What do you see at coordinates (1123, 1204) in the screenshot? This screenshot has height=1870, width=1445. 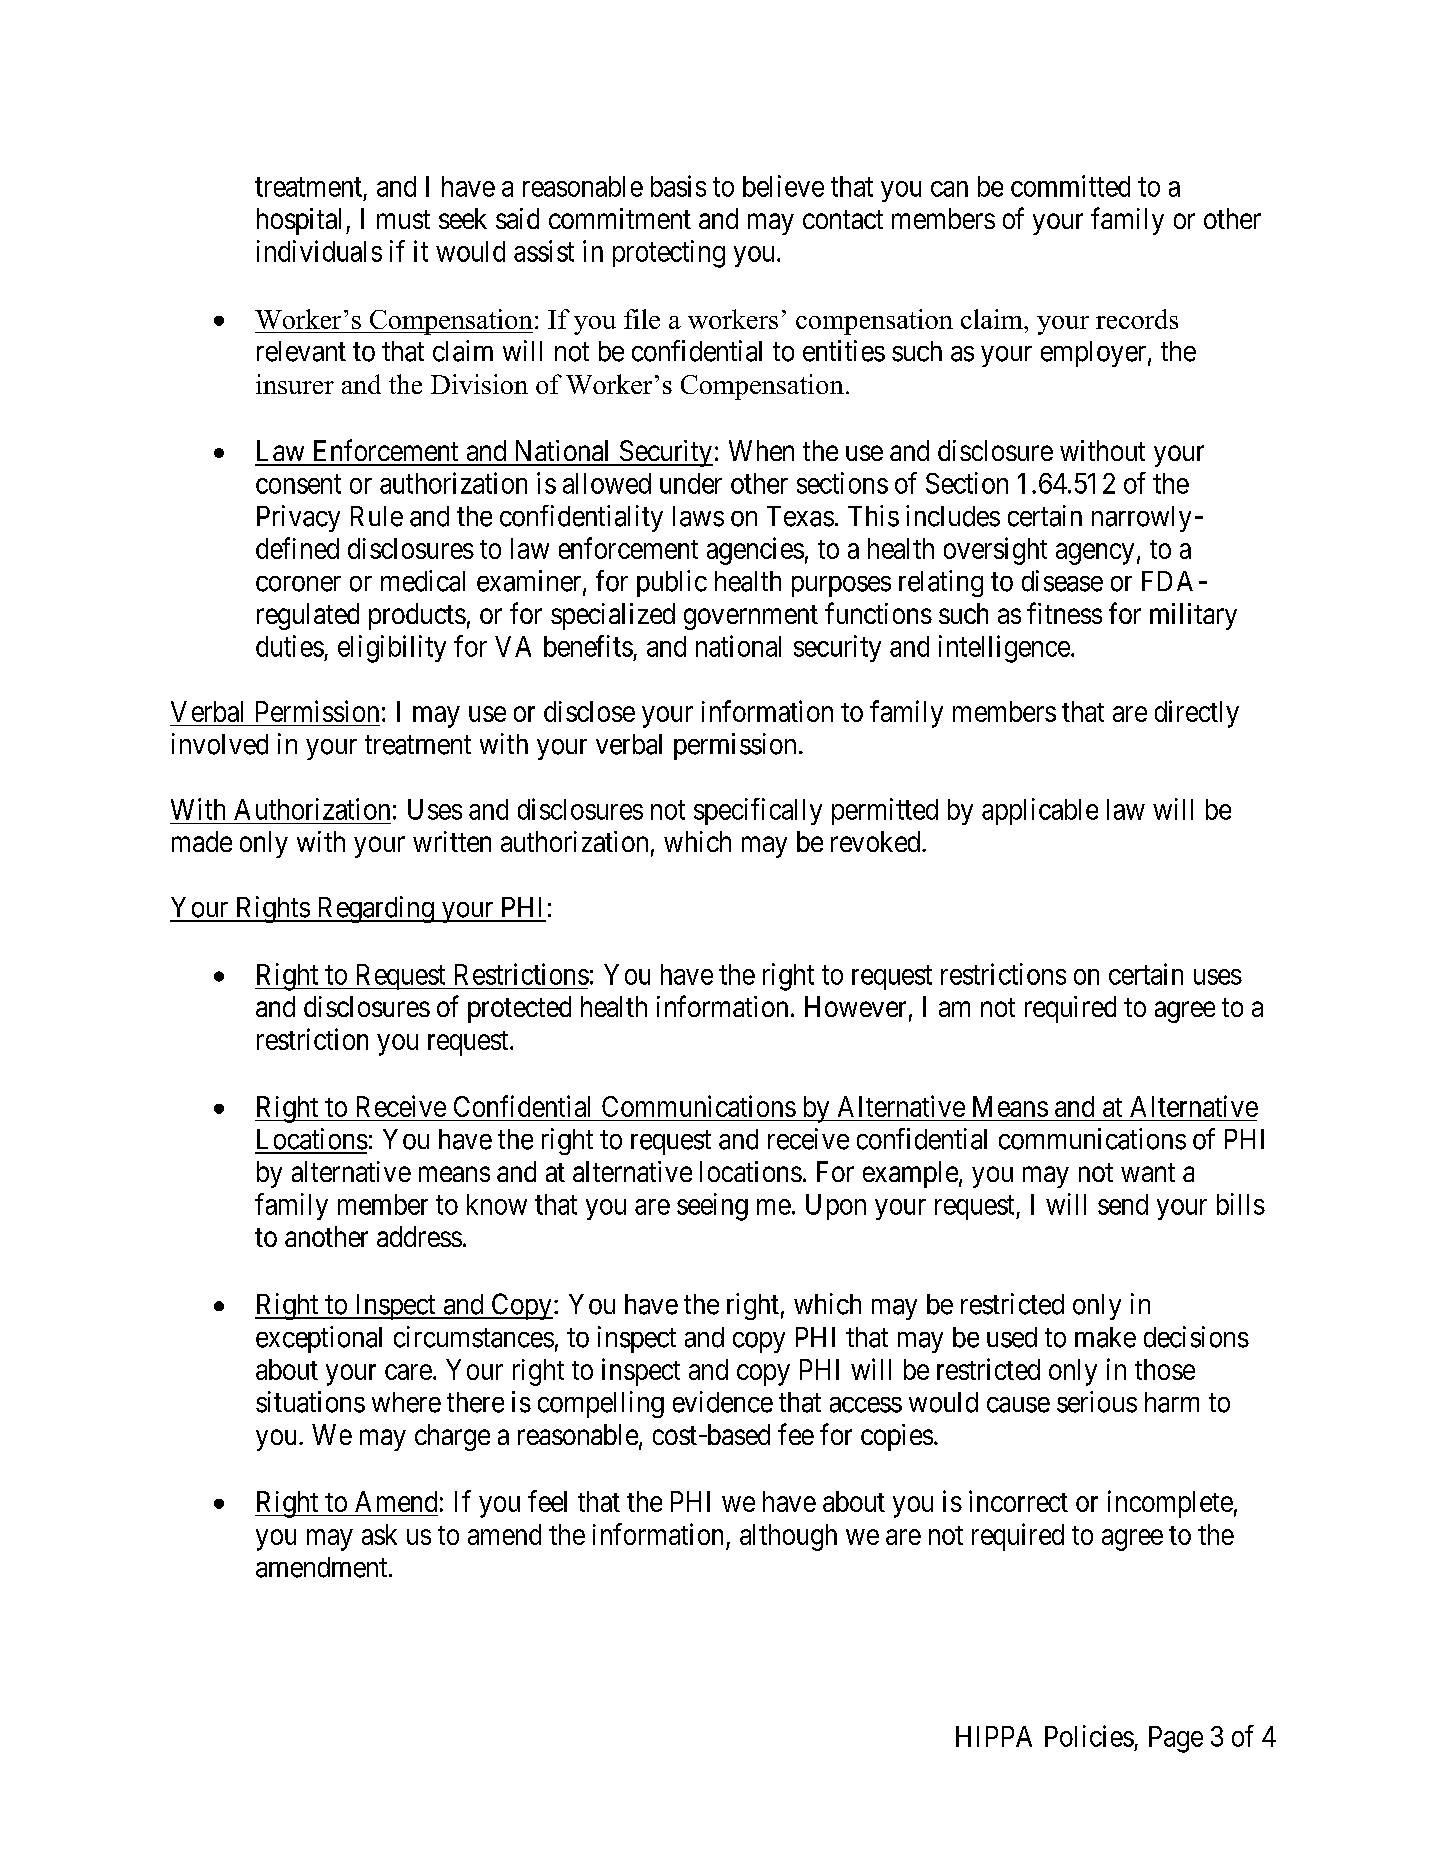 I see `send` at bounding box center [1123, 1204].
